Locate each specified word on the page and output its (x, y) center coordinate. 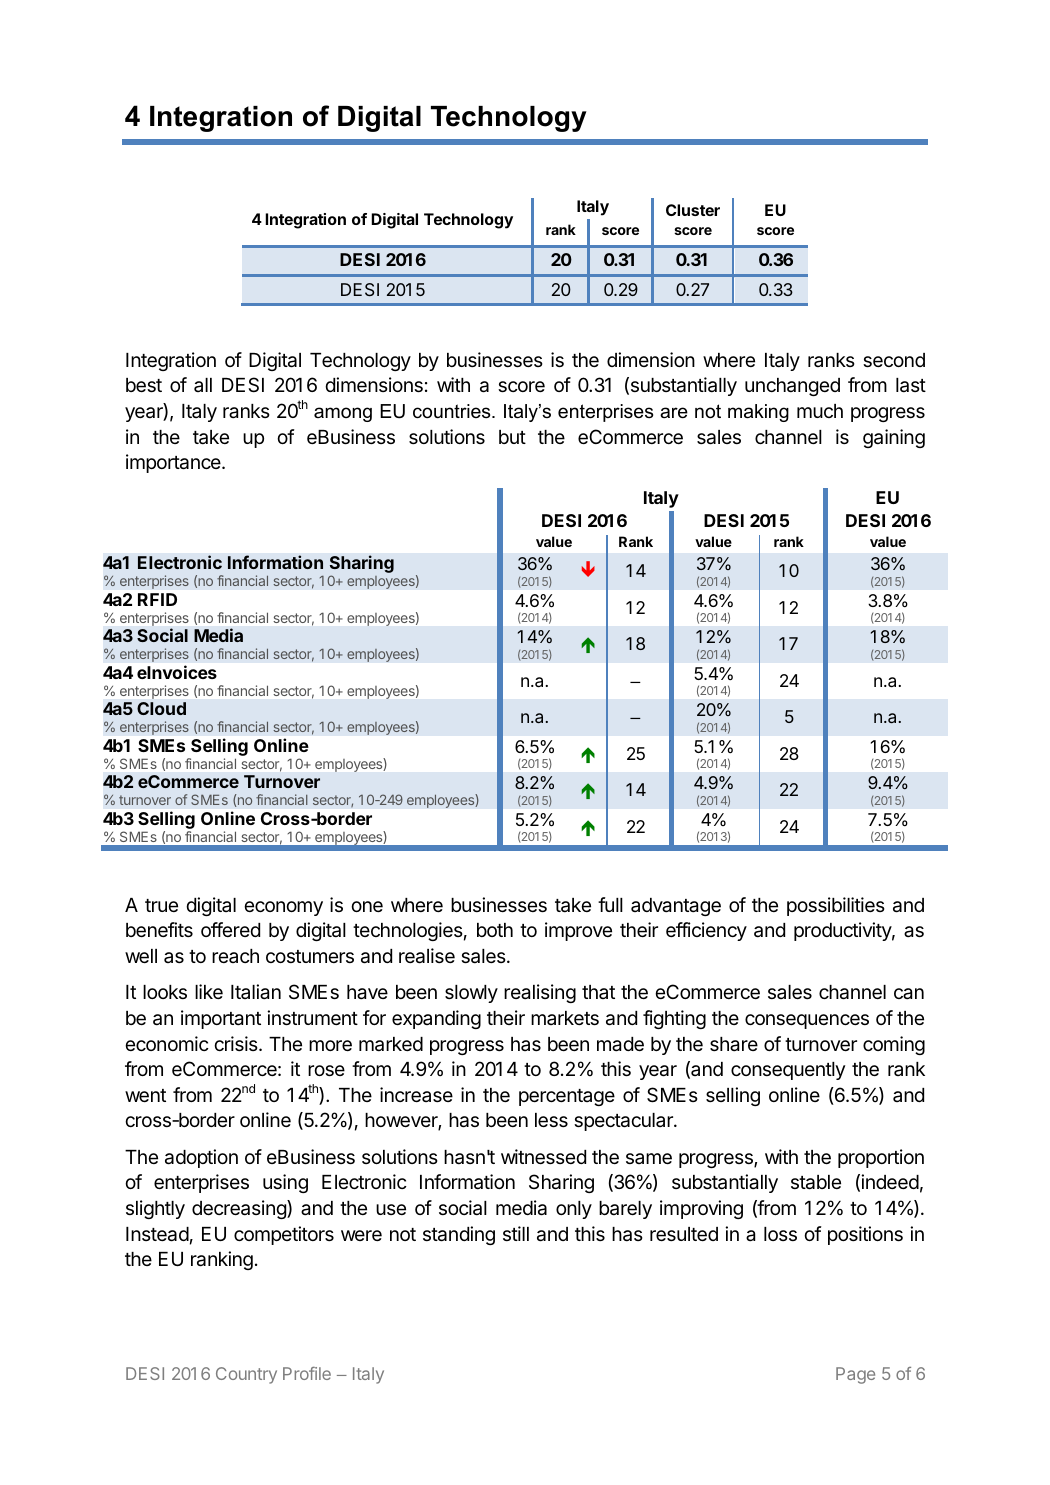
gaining (894, 438)
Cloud (161, 708)
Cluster (693, 210)
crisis (237, 1043)
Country (246, 1375)
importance (174, 463)
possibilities (836, 906)
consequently (788, 1071)
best (144, 385)
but (512, 437)
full (610, 904)
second (894, 360)
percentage (567, 1097)
